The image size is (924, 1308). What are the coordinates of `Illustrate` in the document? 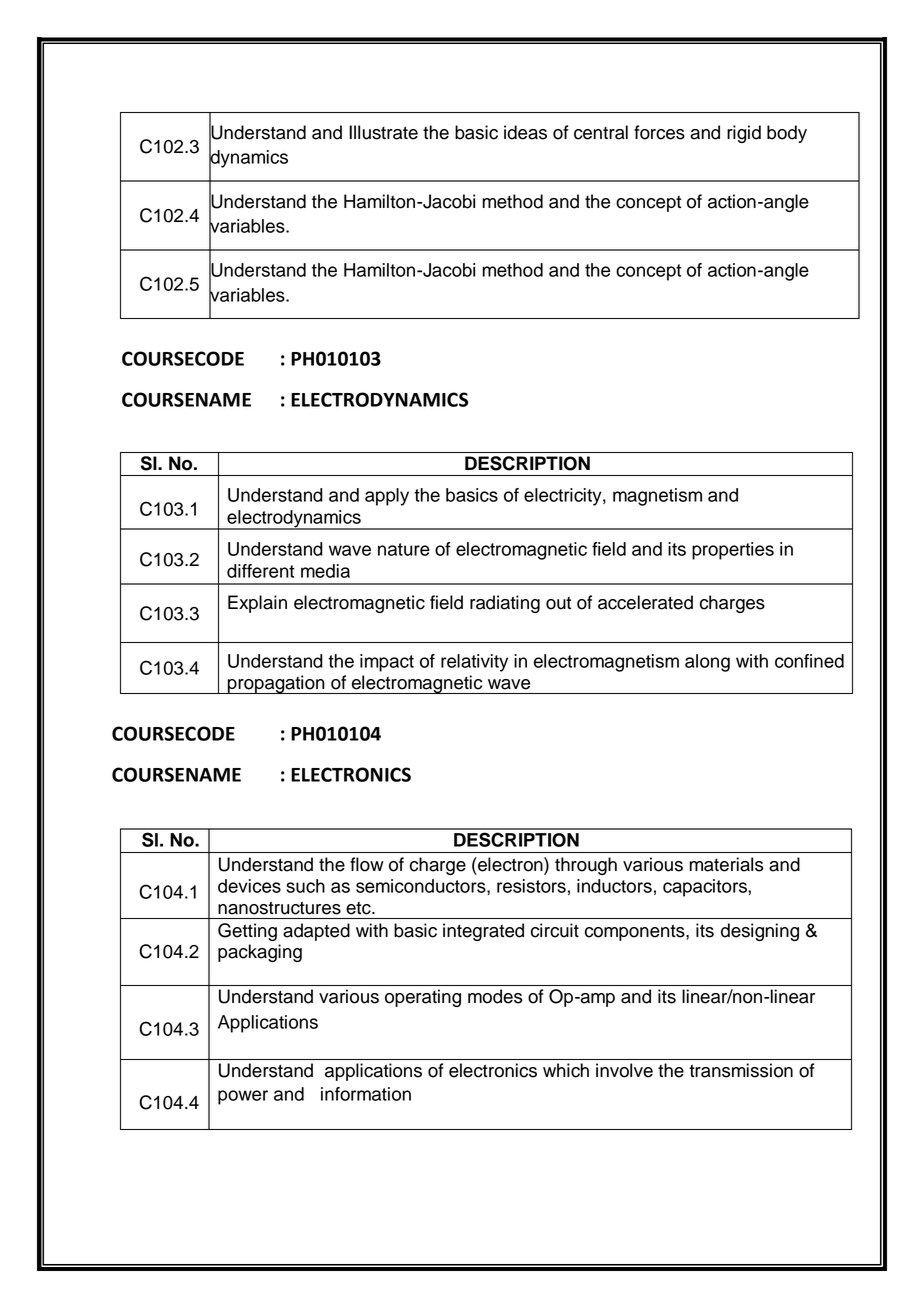 It's located at (383, 132).
